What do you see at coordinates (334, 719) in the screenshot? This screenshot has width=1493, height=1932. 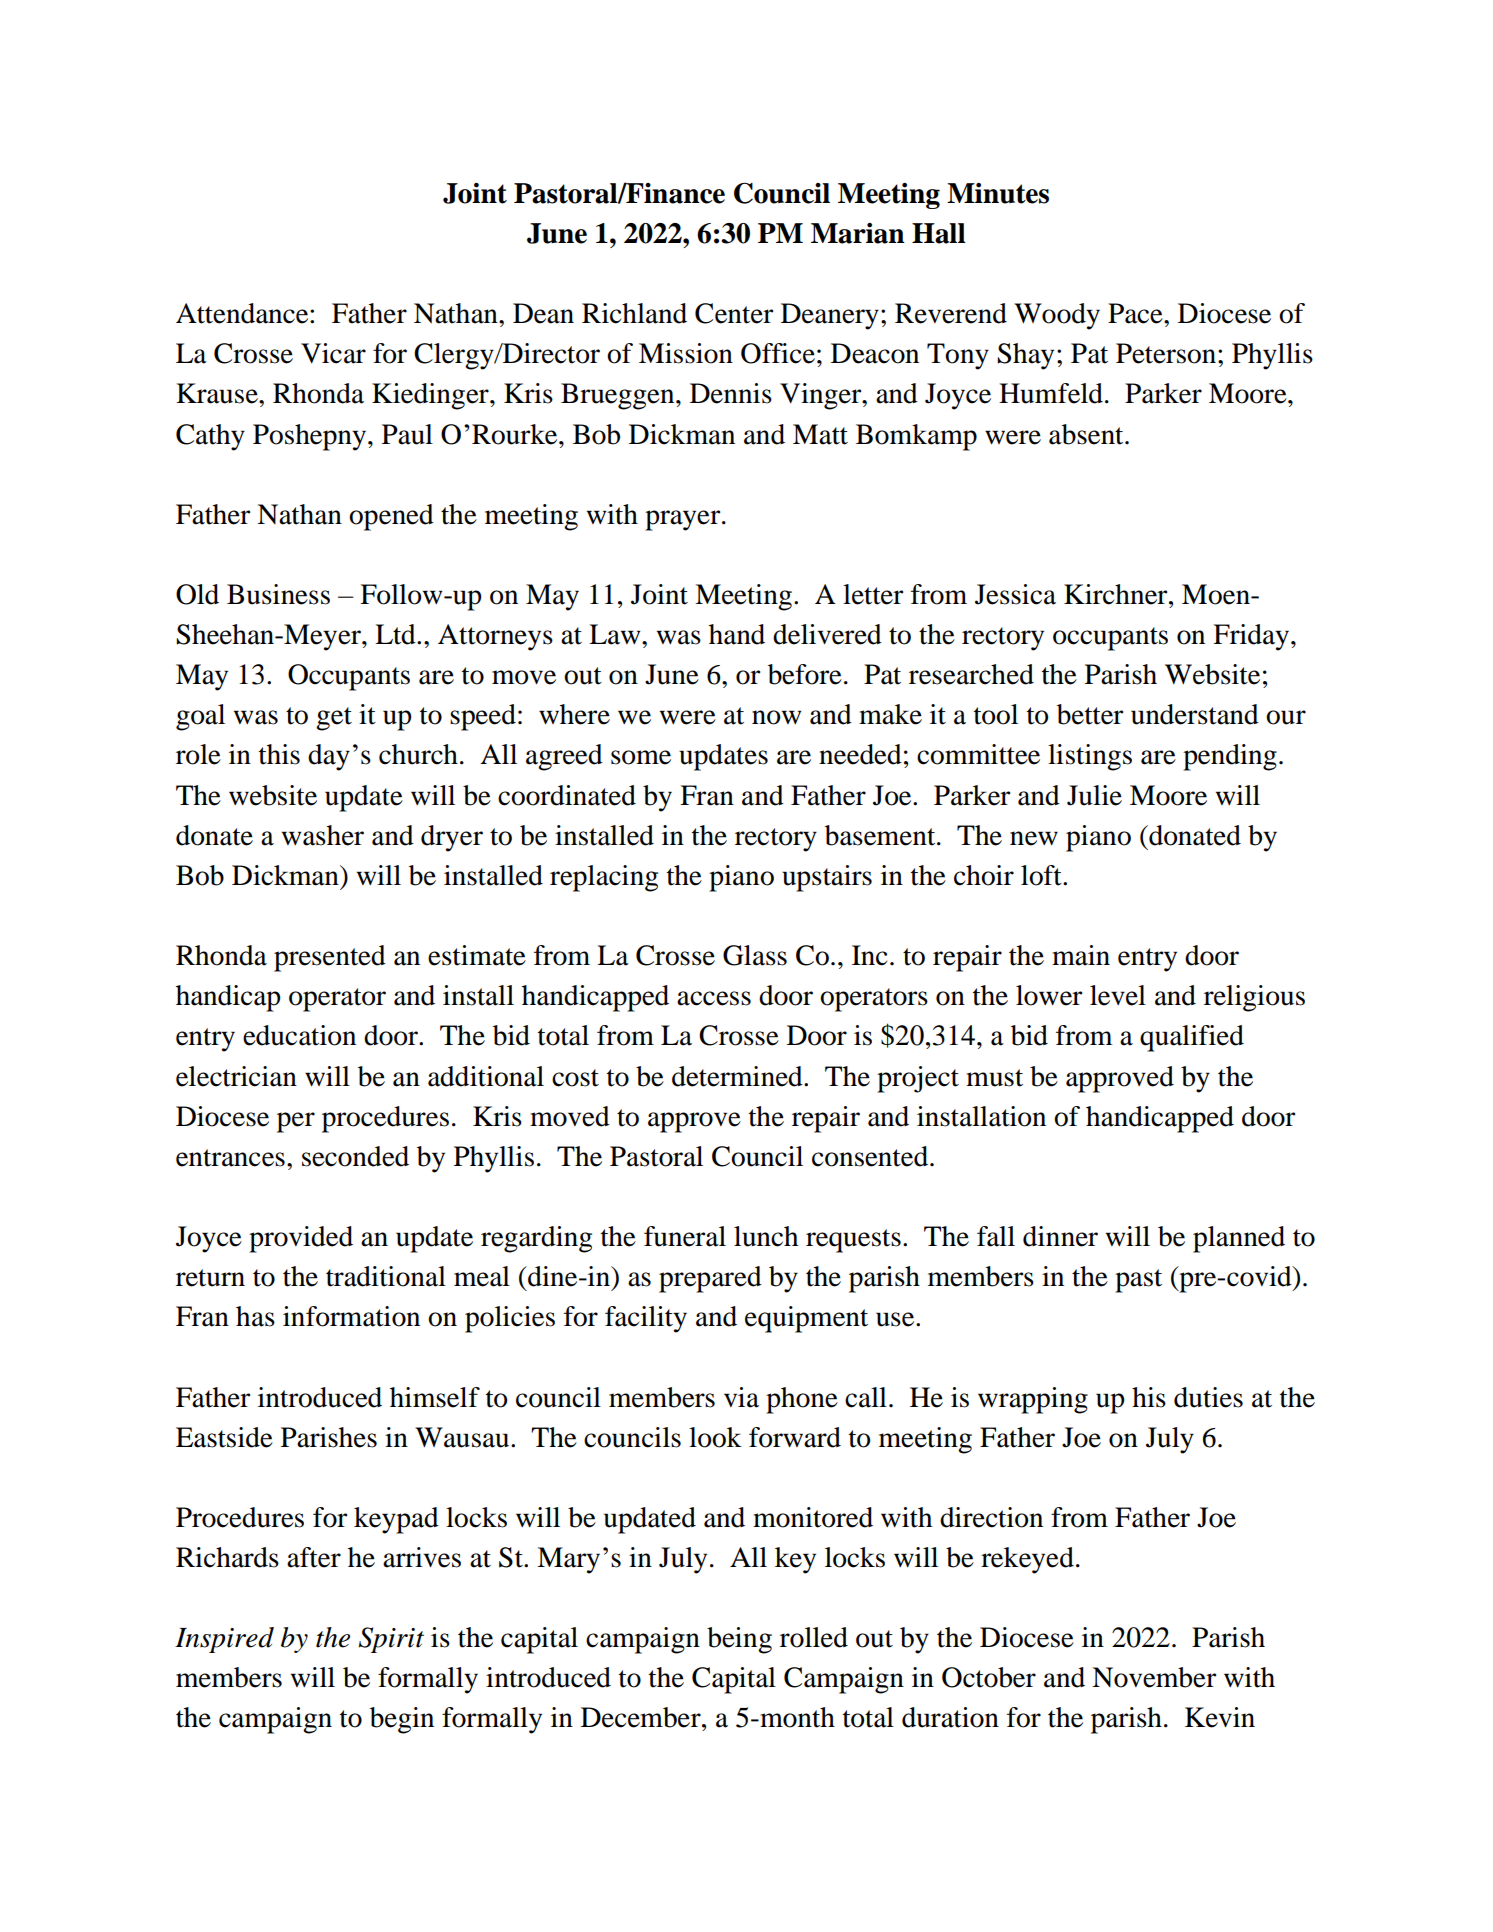 I see `get` at bounding box center [334, 719].
